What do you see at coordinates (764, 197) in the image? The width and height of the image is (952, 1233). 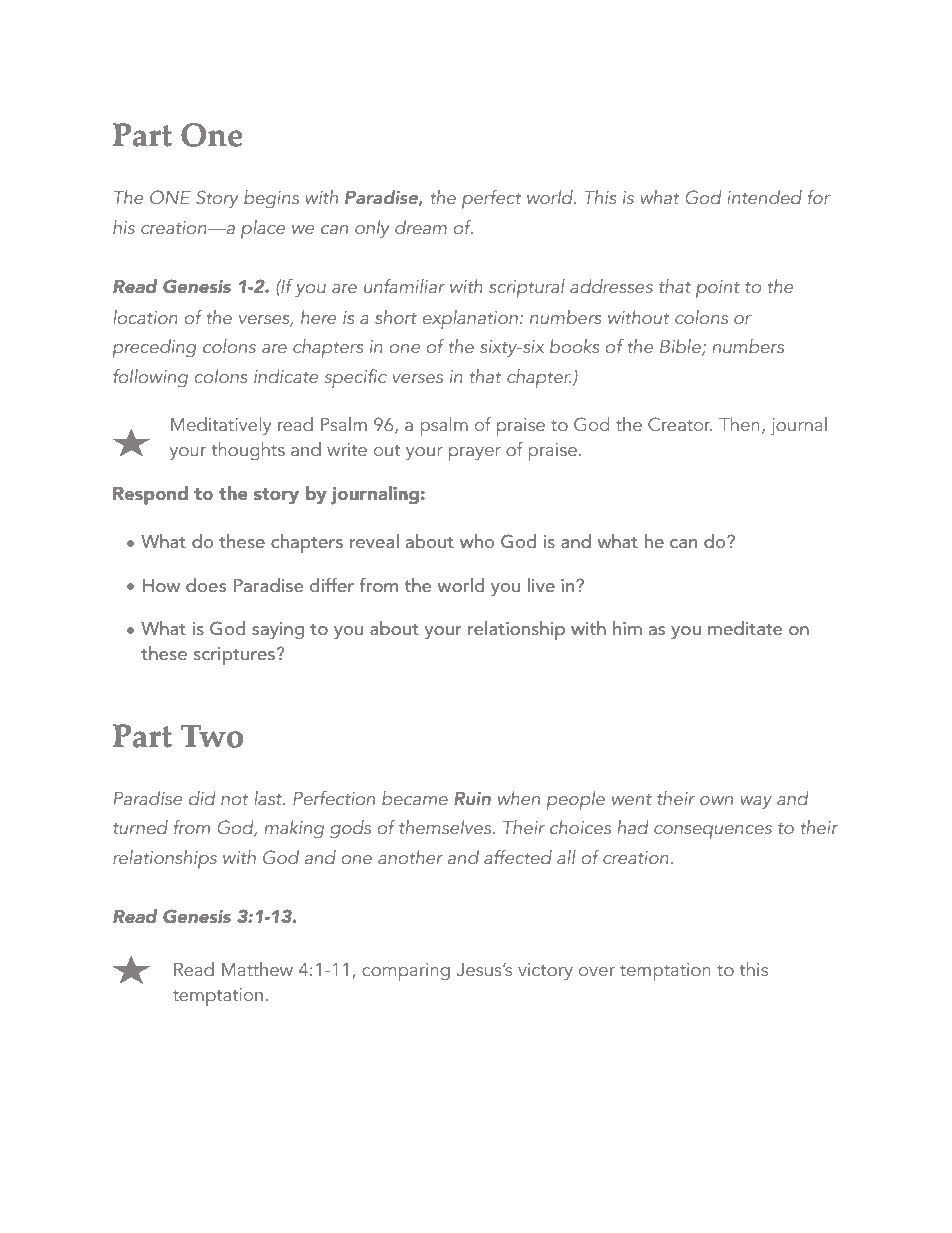 I see `intended` at bounding box center [764, 197].
